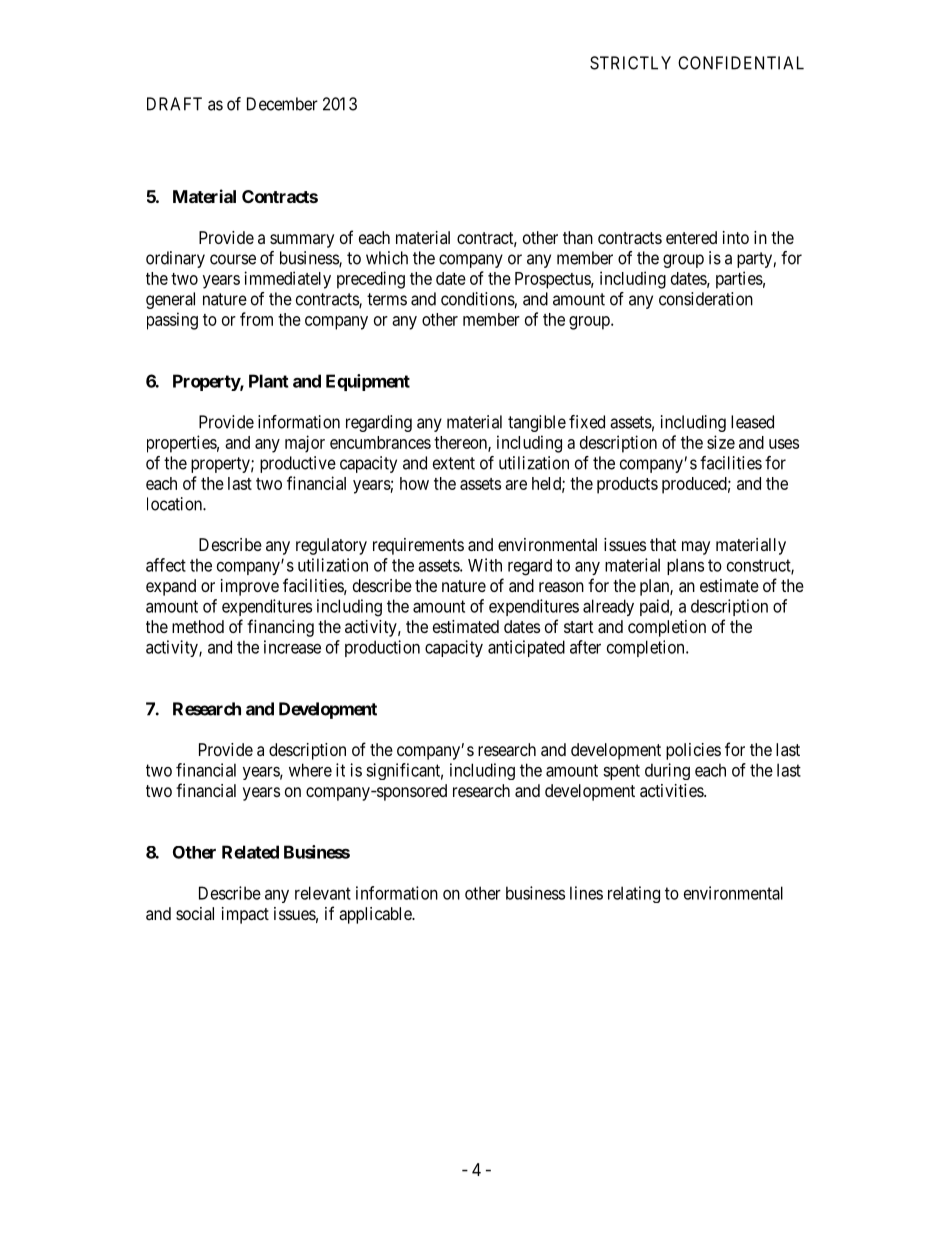  What do you see at coordinates (630, 63) in the screenshot?
I see `STRICTLY` at bounding box center [630, 63].
